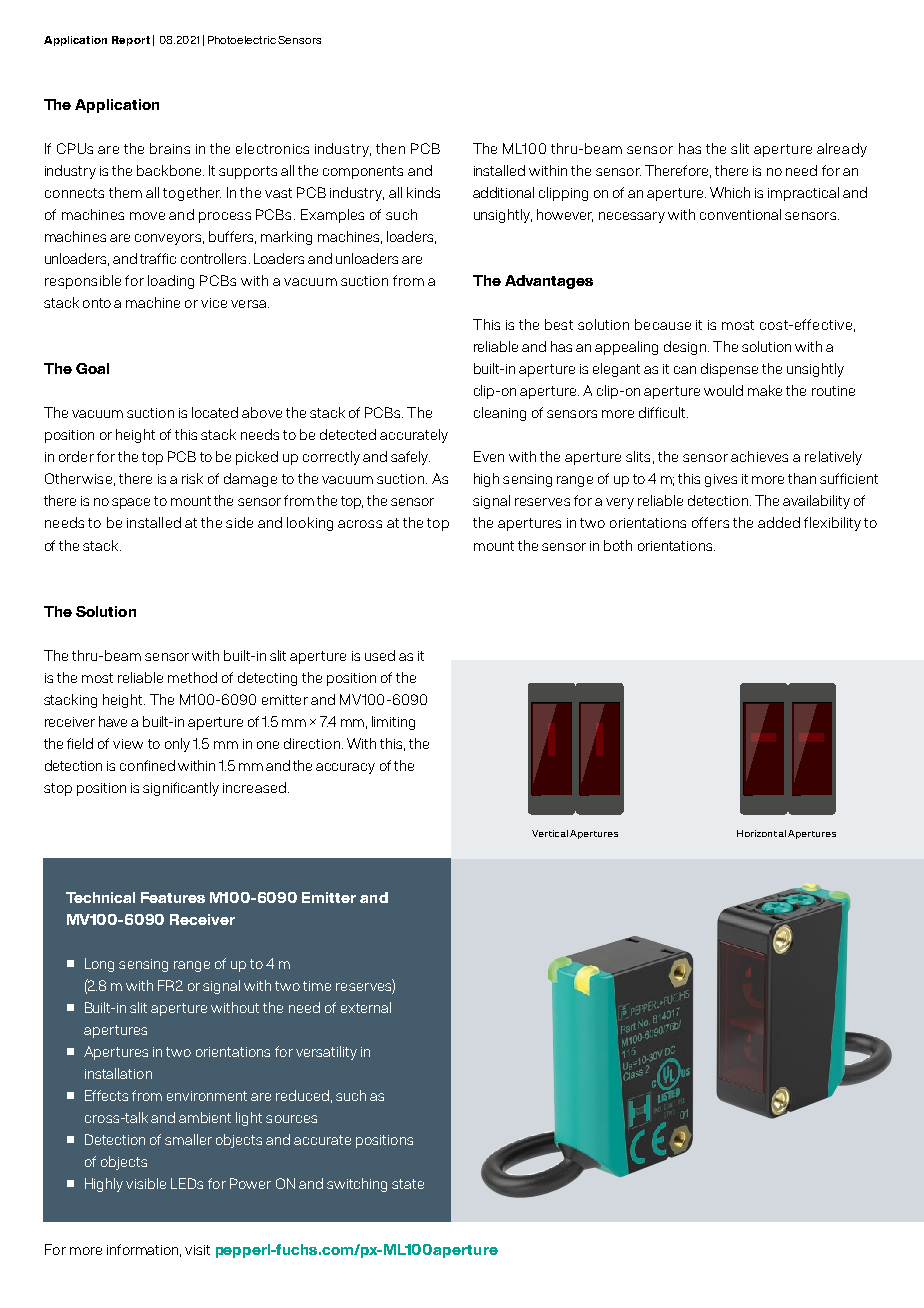  Describe the element at coordinates (192, 677) in the page. I see `method` at that location.
